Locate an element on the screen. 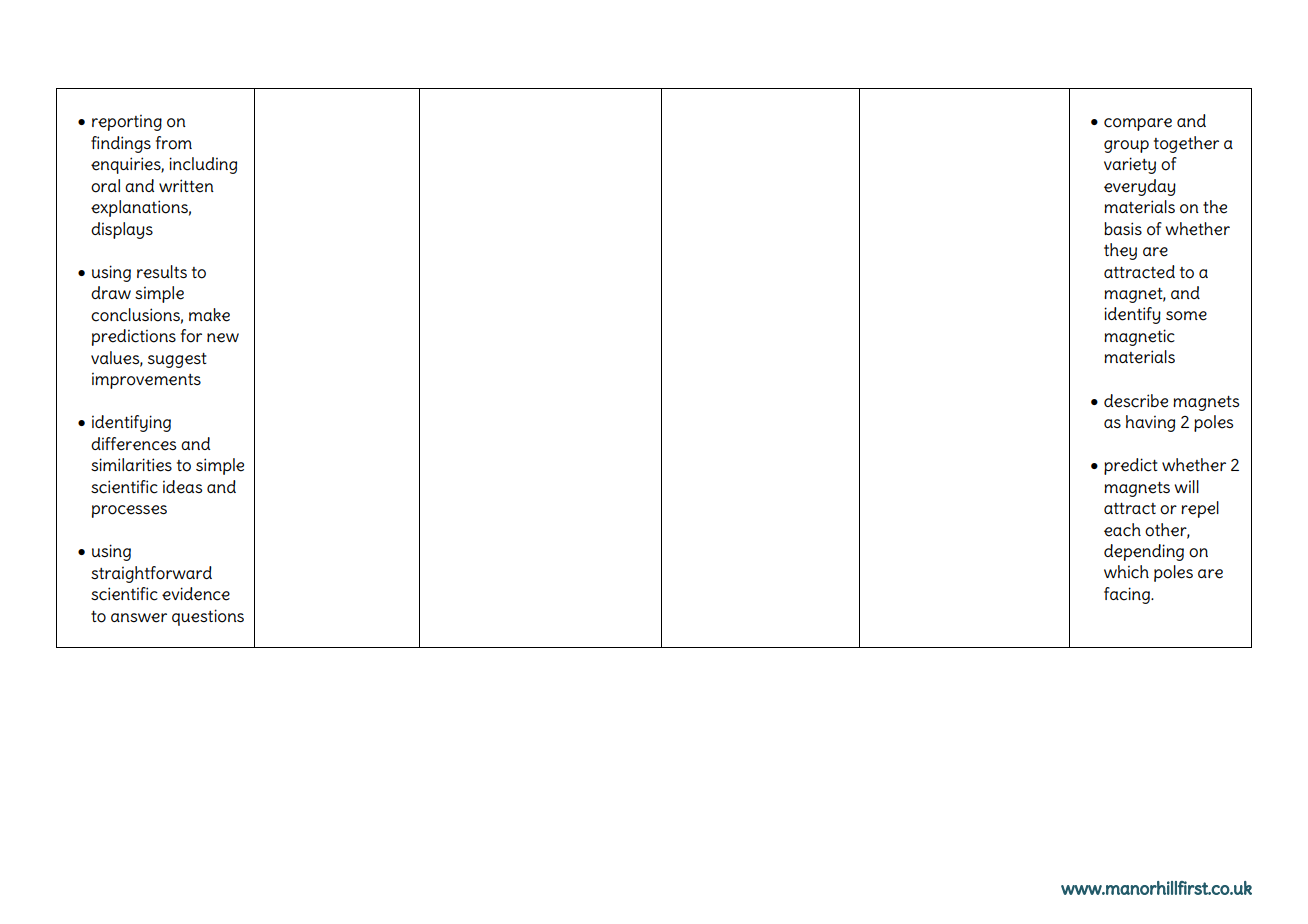 The width and height of the screenshot is (1308, 924). including is located at coordinates (203, 165).
